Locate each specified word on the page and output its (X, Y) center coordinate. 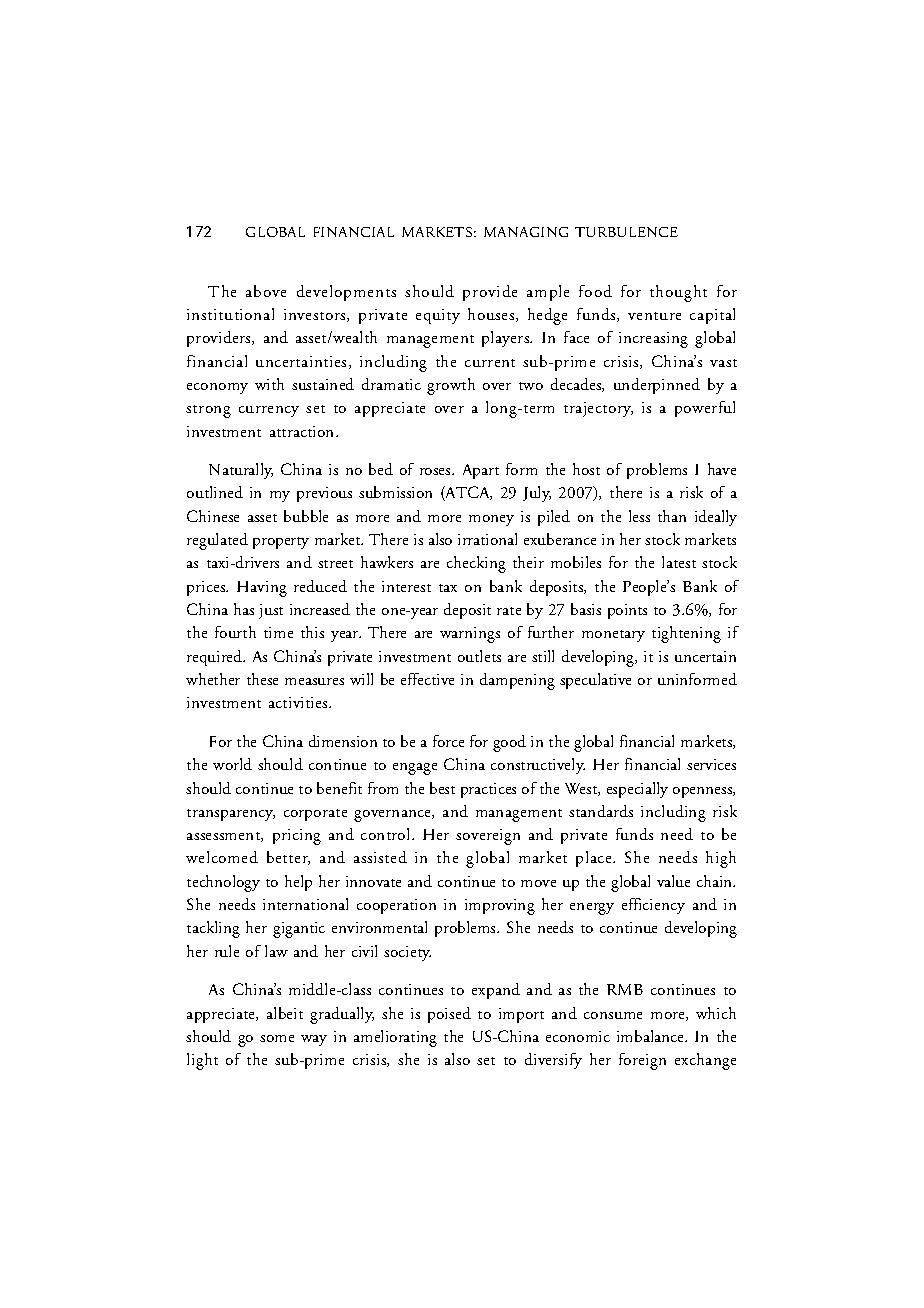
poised (449, 1015)
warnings (470, 635)
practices (488, 790)
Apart (481, 471)
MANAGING (526, 232)
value (673, 881)
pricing (297, 837)
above (266, 291)
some (277, 1038)
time (278, 632)
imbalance (651, 1036)
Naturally (241, 471)
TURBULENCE (626, 232)
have (722, 469)
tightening (686, 634)
